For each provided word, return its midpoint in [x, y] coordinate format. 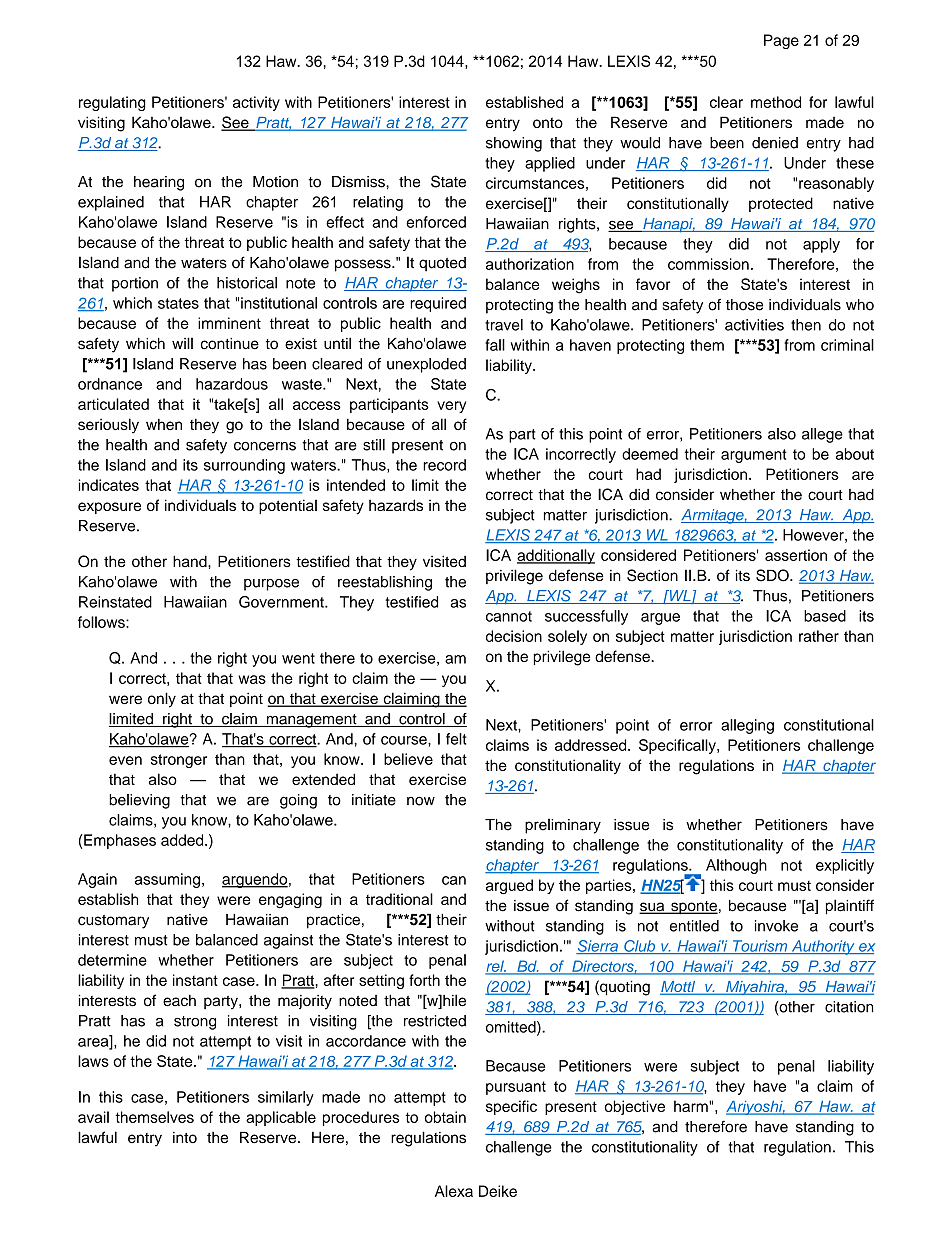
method [776, 102]
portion [135, 284]
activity [256, 103]
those [744, 305]
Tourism [760, 947]
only [162, 700]
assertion [796, 555]
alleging [747, 726]
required [438, 304]
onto [548, 123]
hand [191, 561]
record [444, 465]
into [185, 1137]
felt [456, 739]
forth [424, 980]
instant [195, 980]
